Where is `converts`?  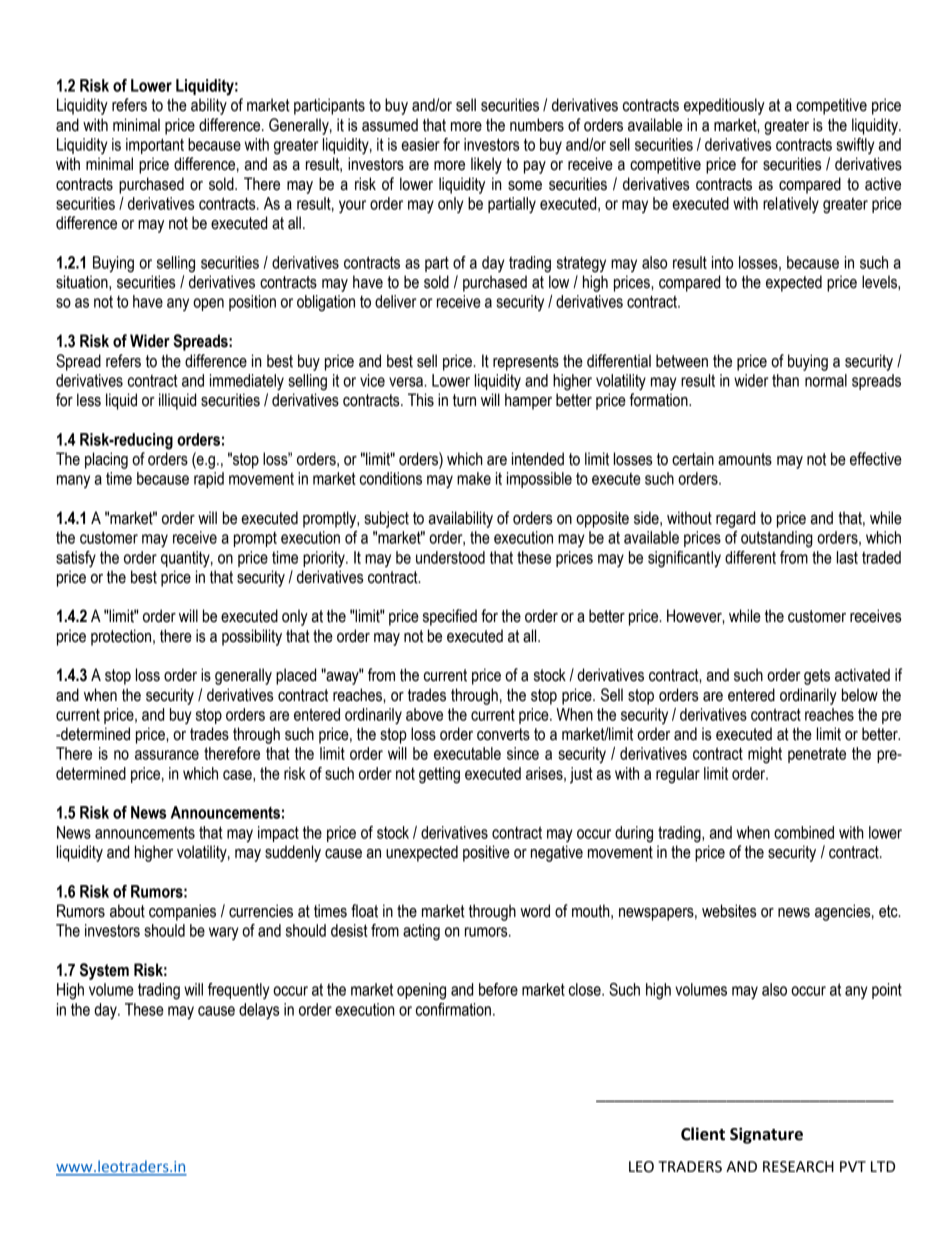
converts is located at coordinates (503, 734).
